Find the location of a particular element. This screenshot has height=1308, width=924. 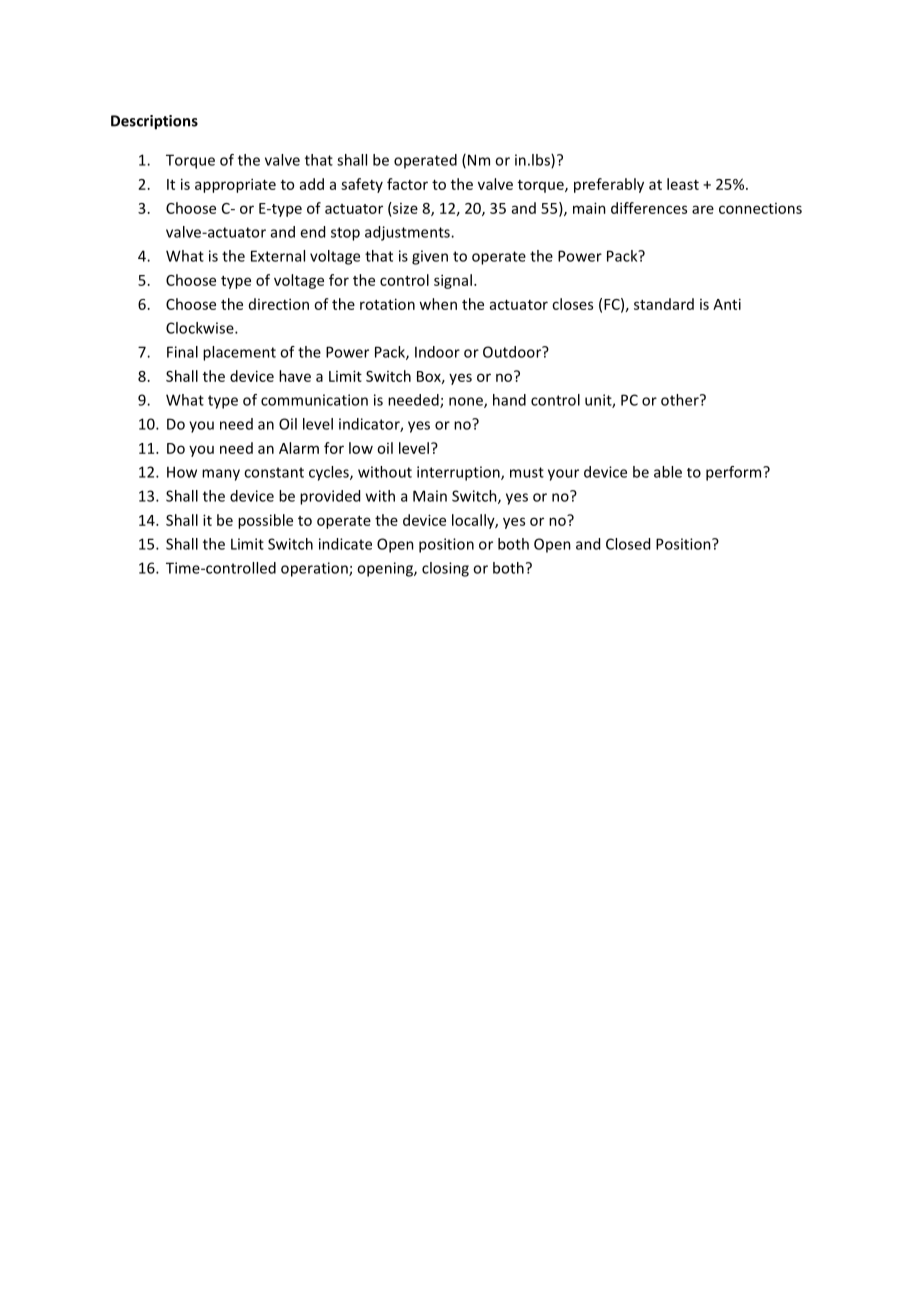

least is located at coordinates (683, 184).
